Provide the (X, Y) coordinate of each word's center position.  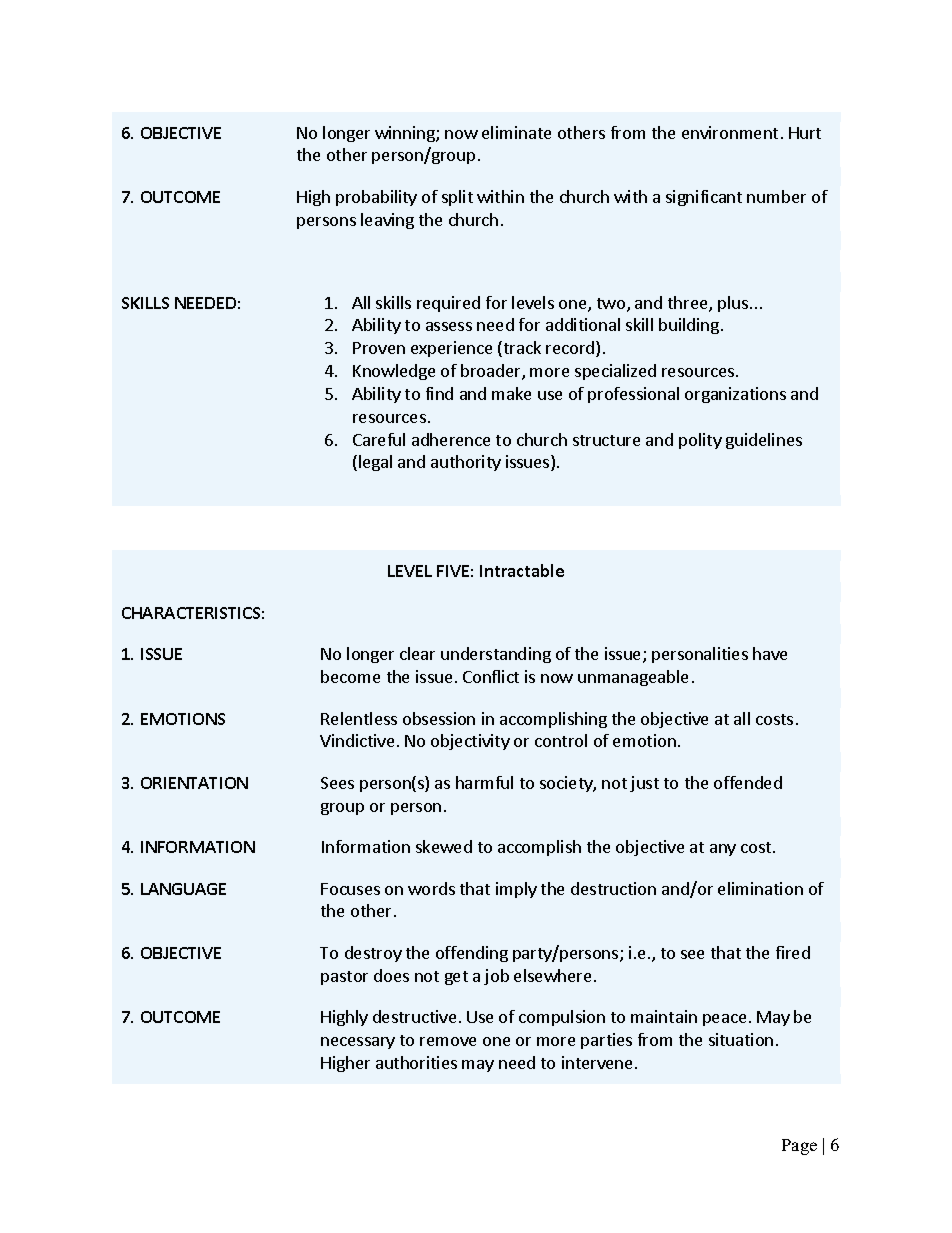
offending (472, 954)
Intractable (522, 570)
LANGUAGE (183, 889)
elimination (760, 888)
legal (375, 463)
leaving (387, 221)
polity (700, 441)
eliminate (516, 132)
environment (730, 132)
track (521, 349)
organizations (735, 395)
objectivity (470, 742)
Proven (379, 348)
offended (748, 782)
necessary (358, 1043)
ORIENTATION (194, 783)
